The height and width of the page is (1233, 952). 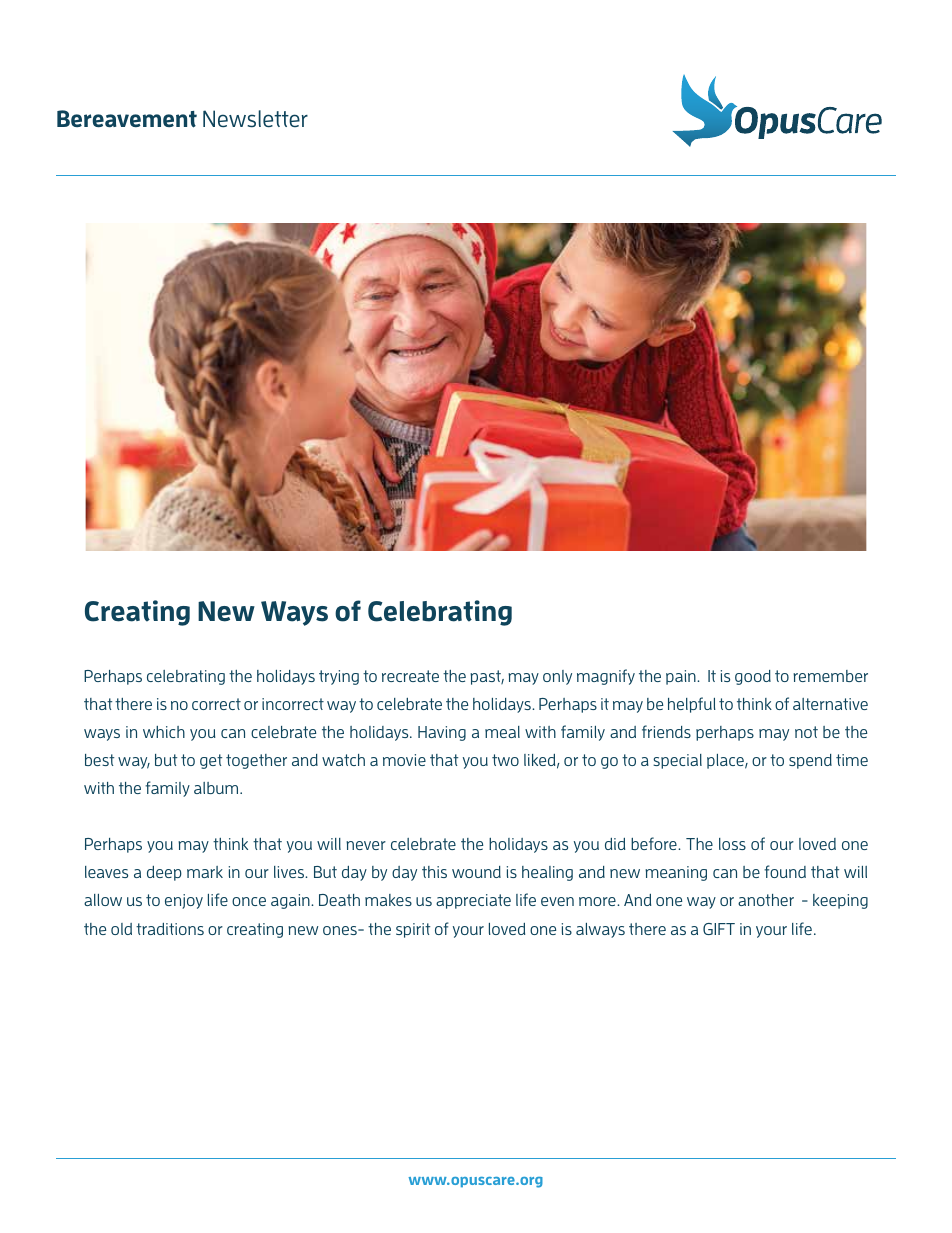 I want to click on enjoy, so click(x=184, y=901).
